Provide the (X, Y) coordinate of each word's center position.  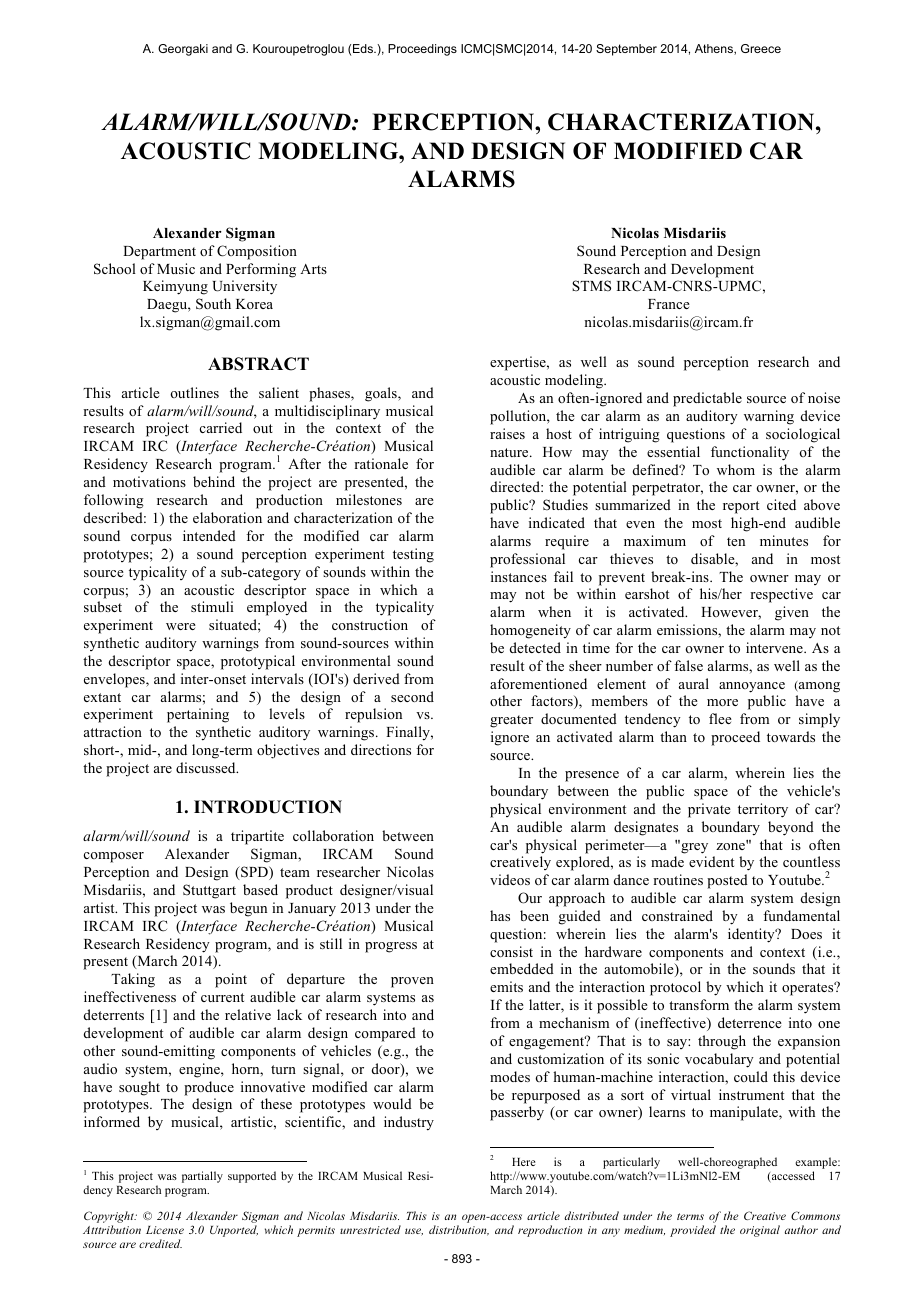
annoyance (752, 687)
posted (727, 881)
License (165, 1230)
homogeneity (530, 631)
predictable (707, 399)
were (181, 626)
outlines (194, 392)
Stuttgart (209, 891)
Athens (715, 49)
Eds (364, 48)
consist (511, 951)
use (414, 1232)
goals (382, 394)
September (626, 50)
